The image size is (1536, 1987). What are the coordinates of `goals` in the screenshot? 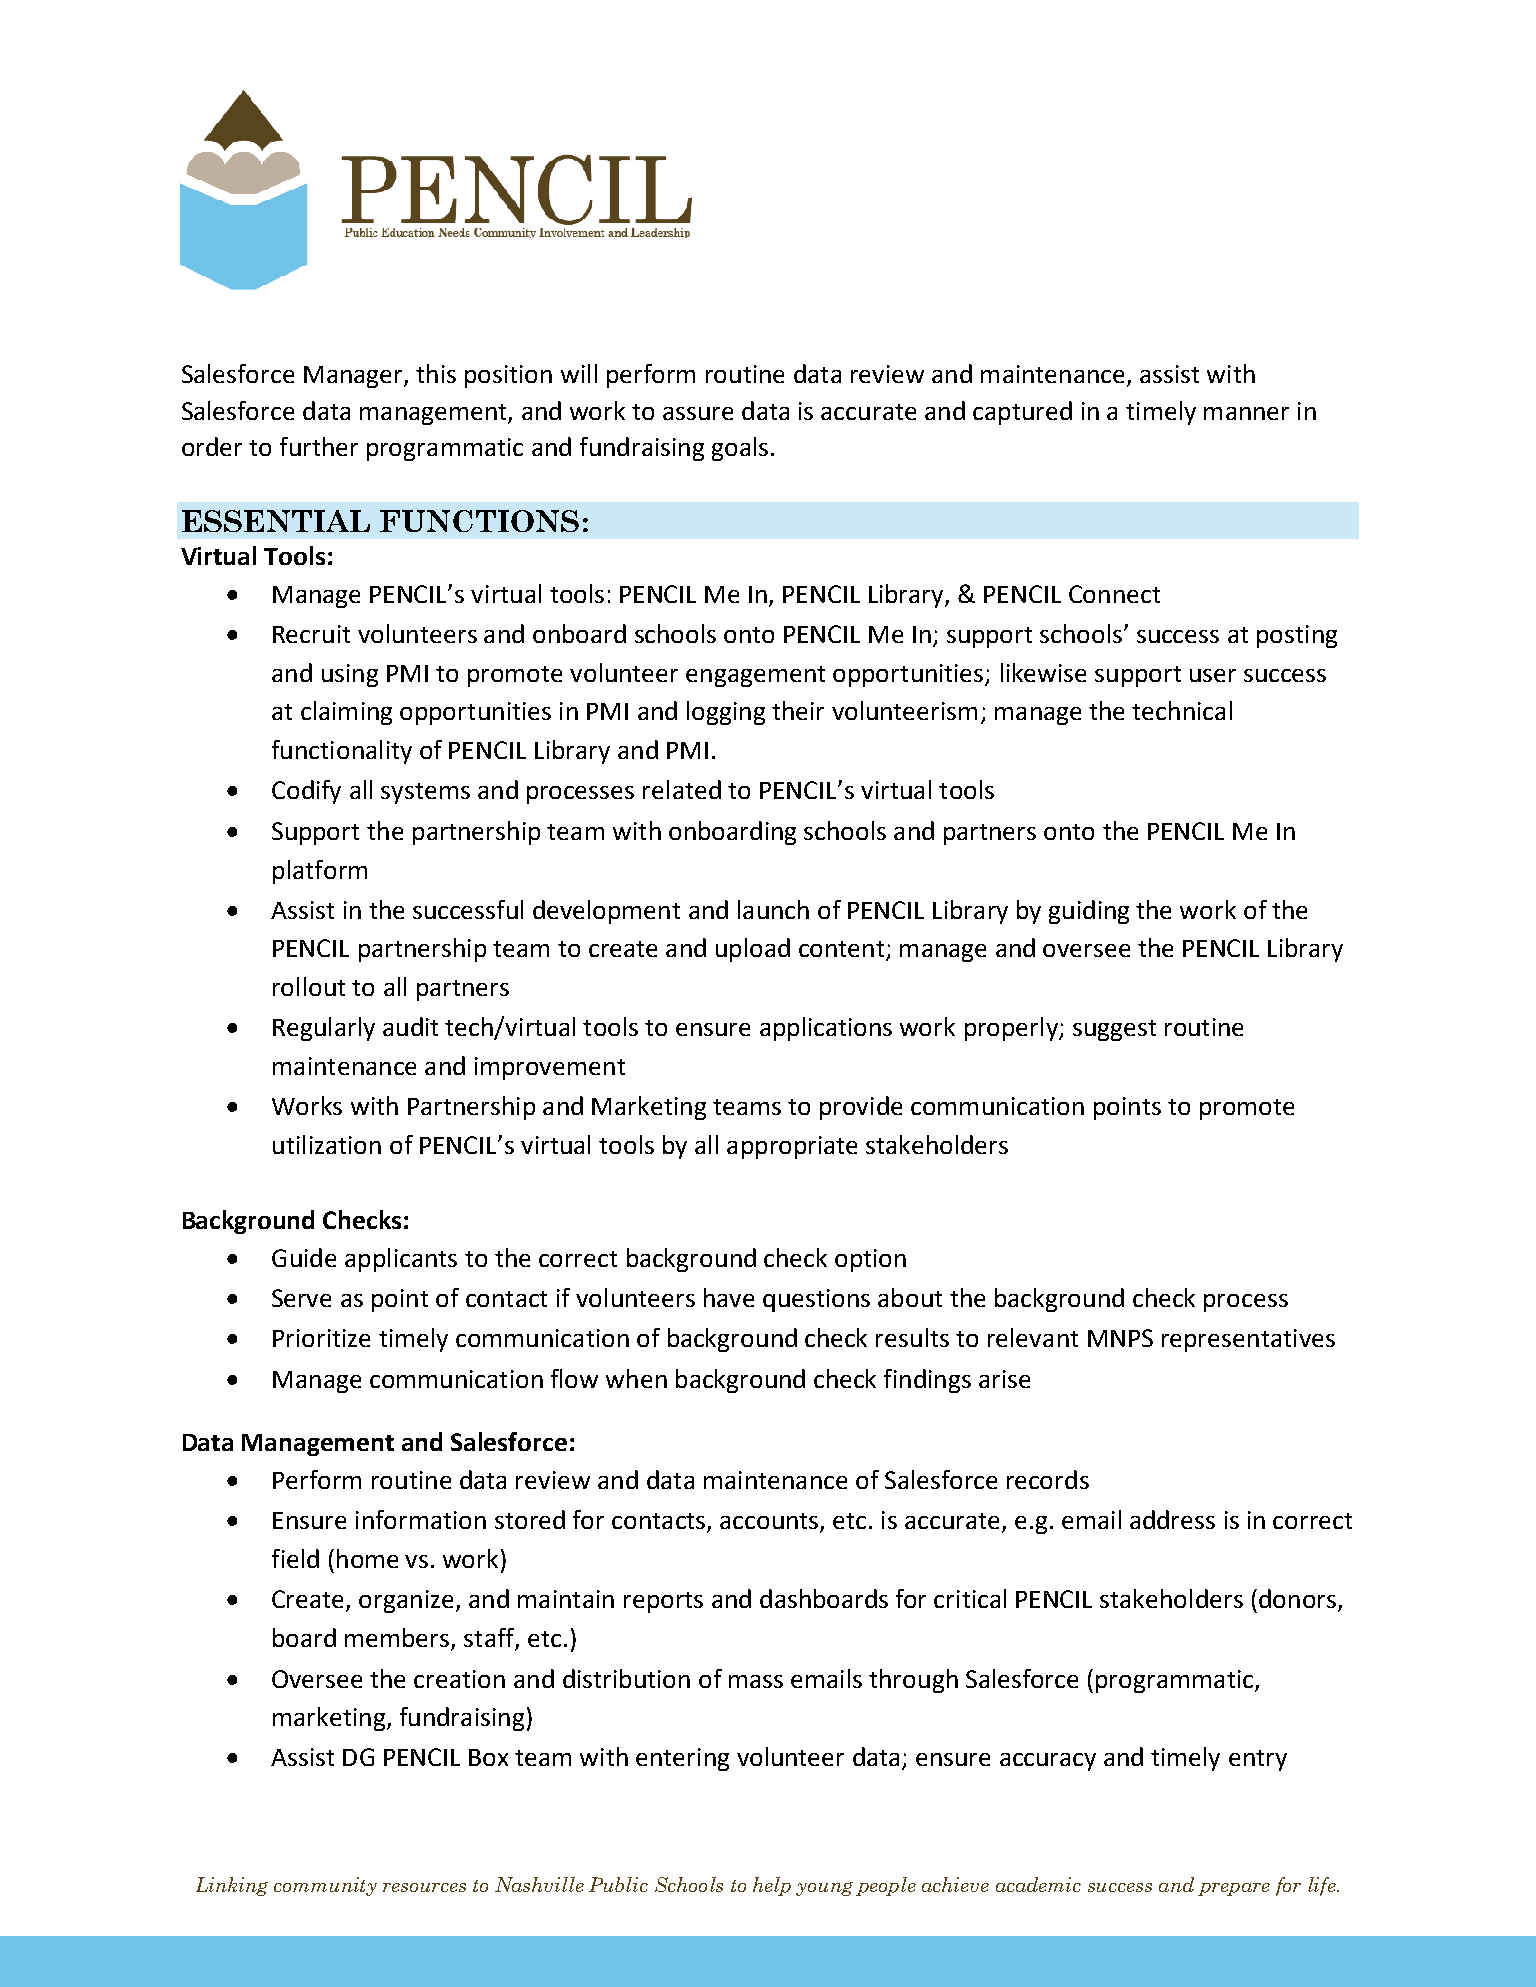 It's located at (740, 449).
